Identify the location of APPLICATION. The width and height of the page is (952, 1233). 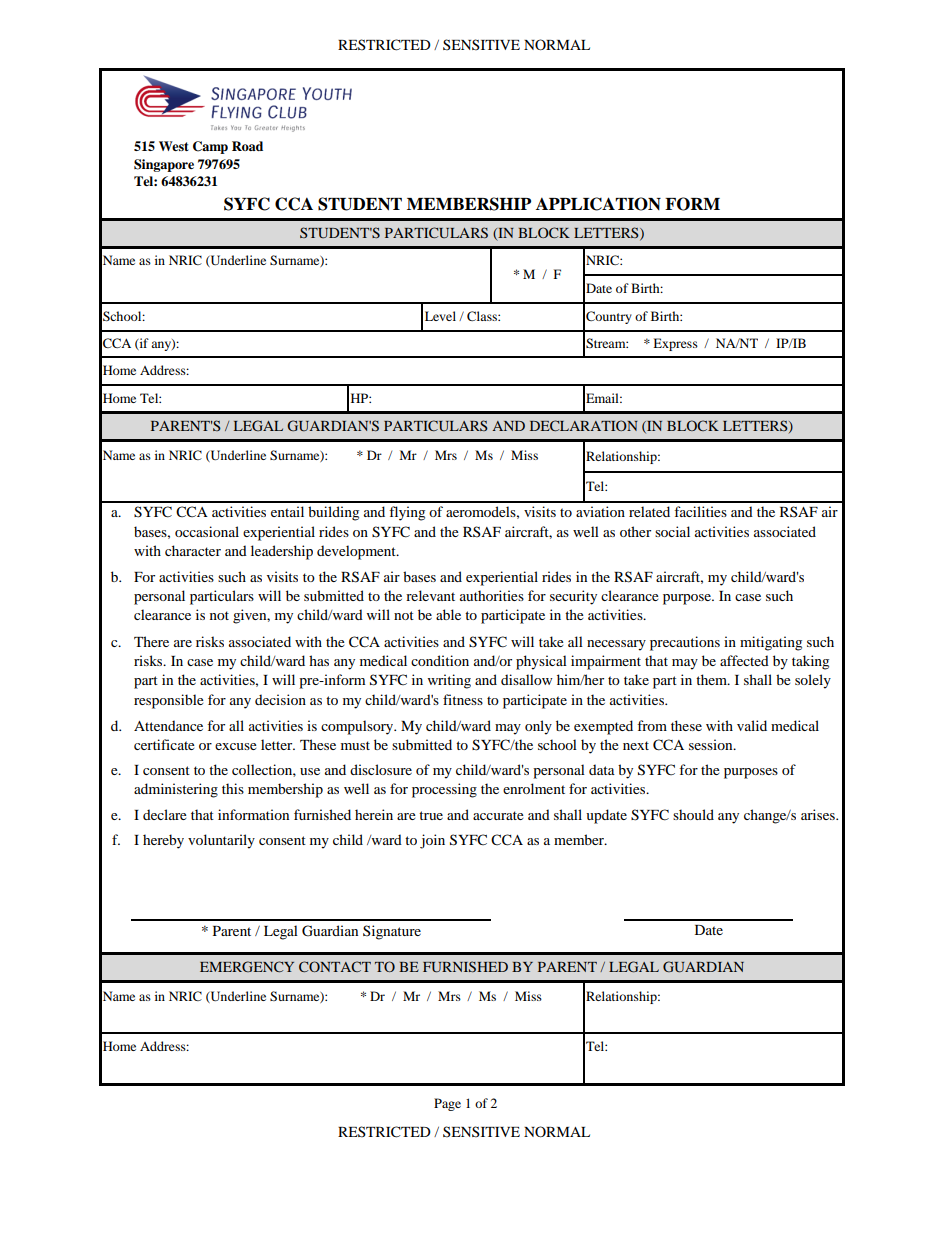
(598, 204).
